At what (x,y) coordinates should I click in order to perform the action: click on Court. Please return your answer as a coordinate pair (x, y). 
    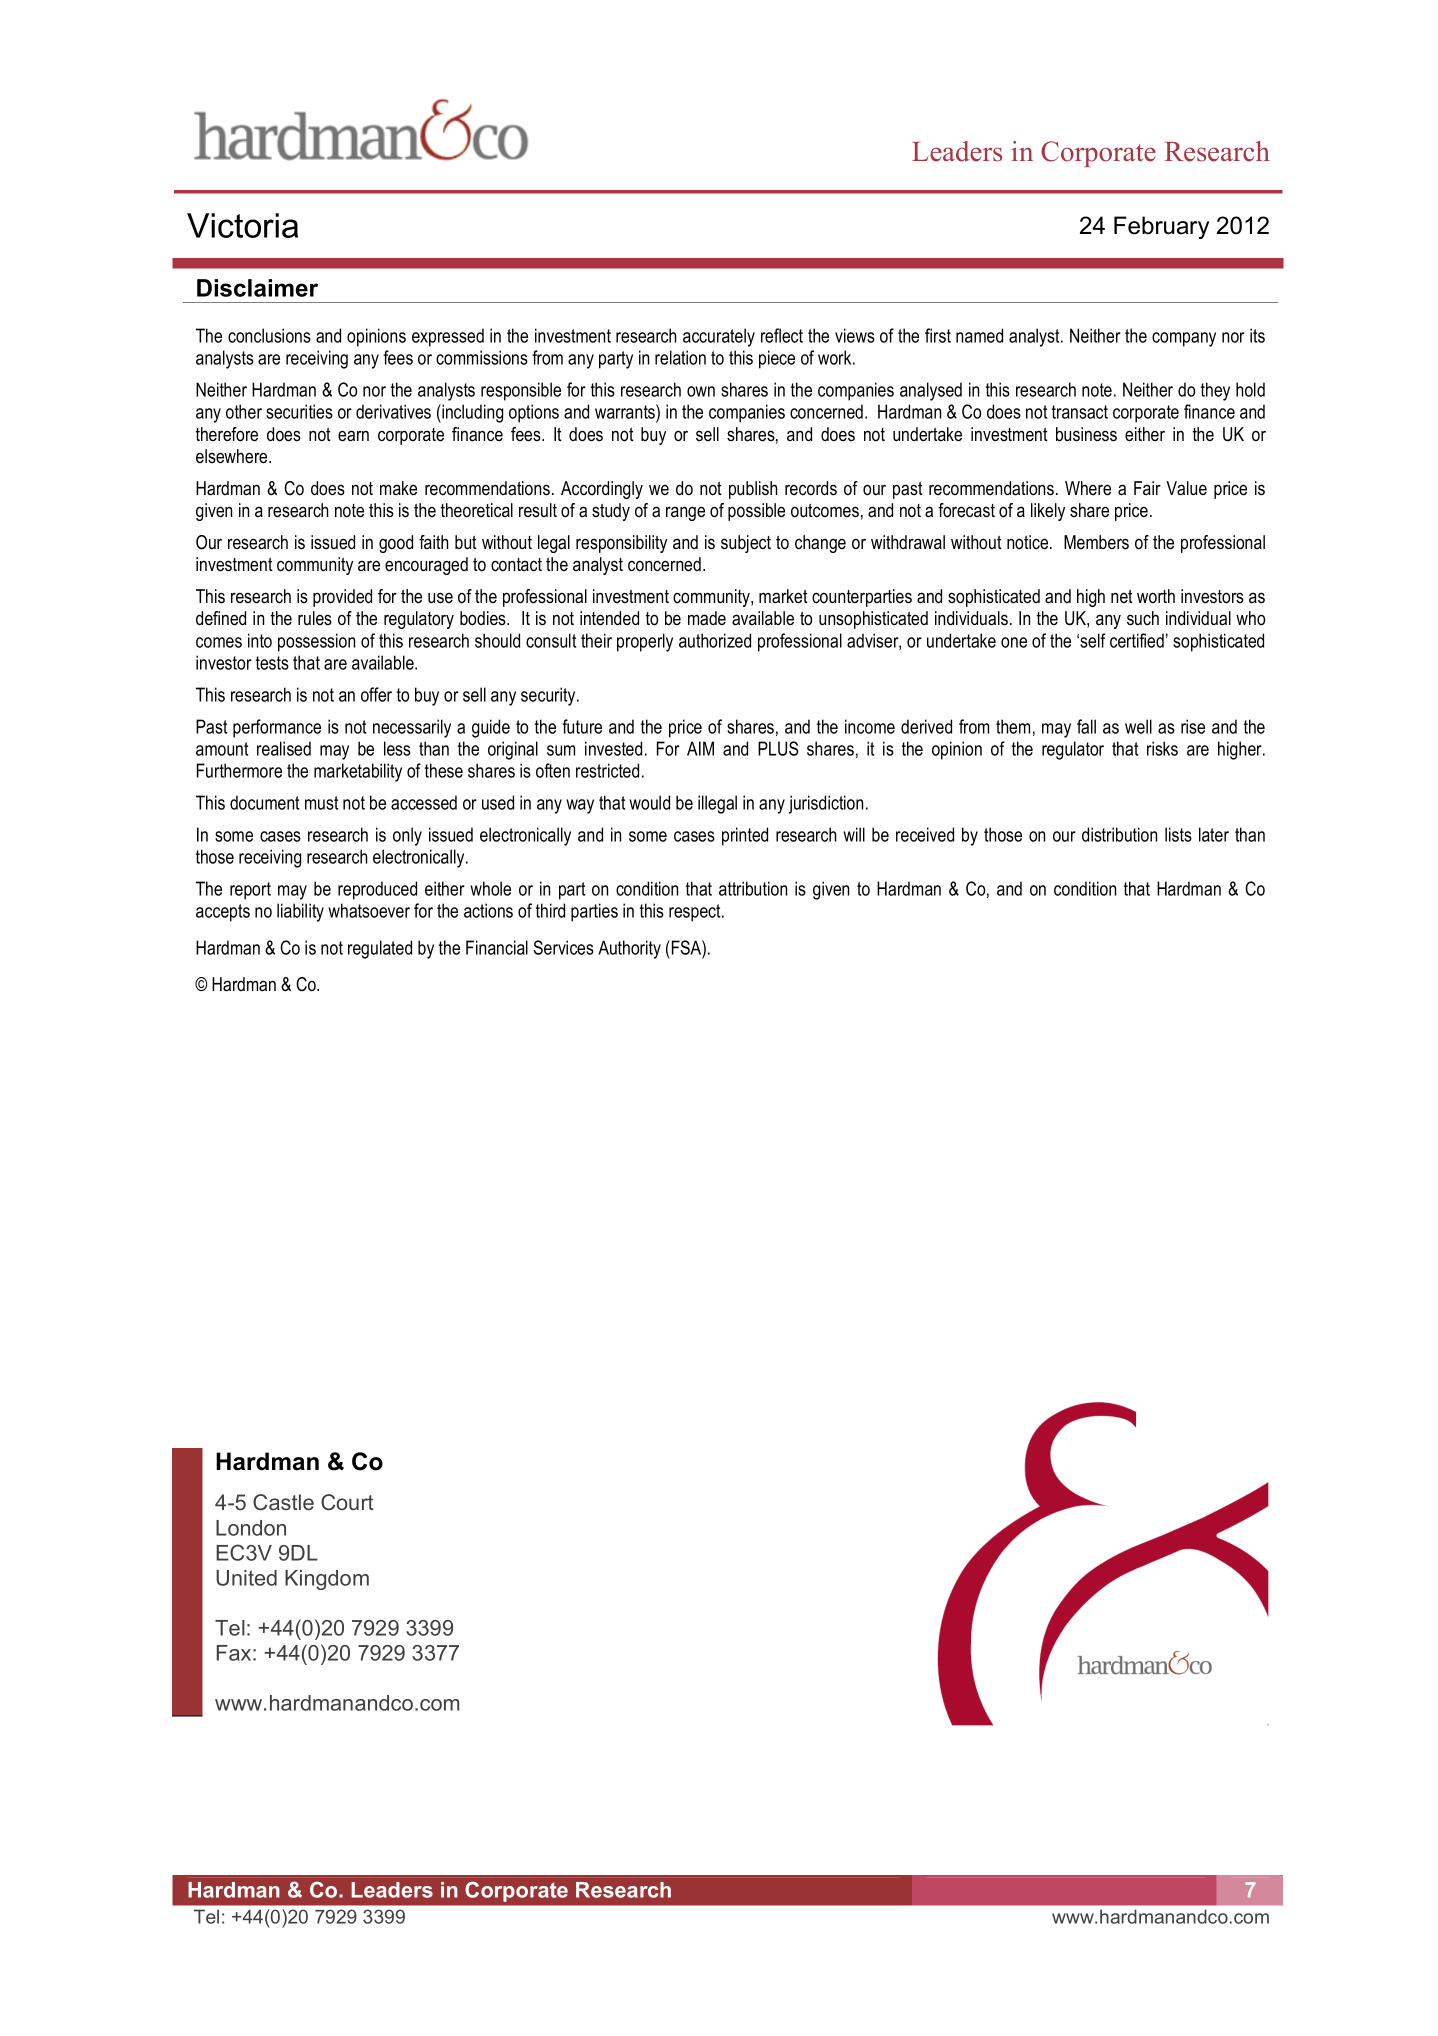
    Looking at the image, I should click on (347, 1502).
